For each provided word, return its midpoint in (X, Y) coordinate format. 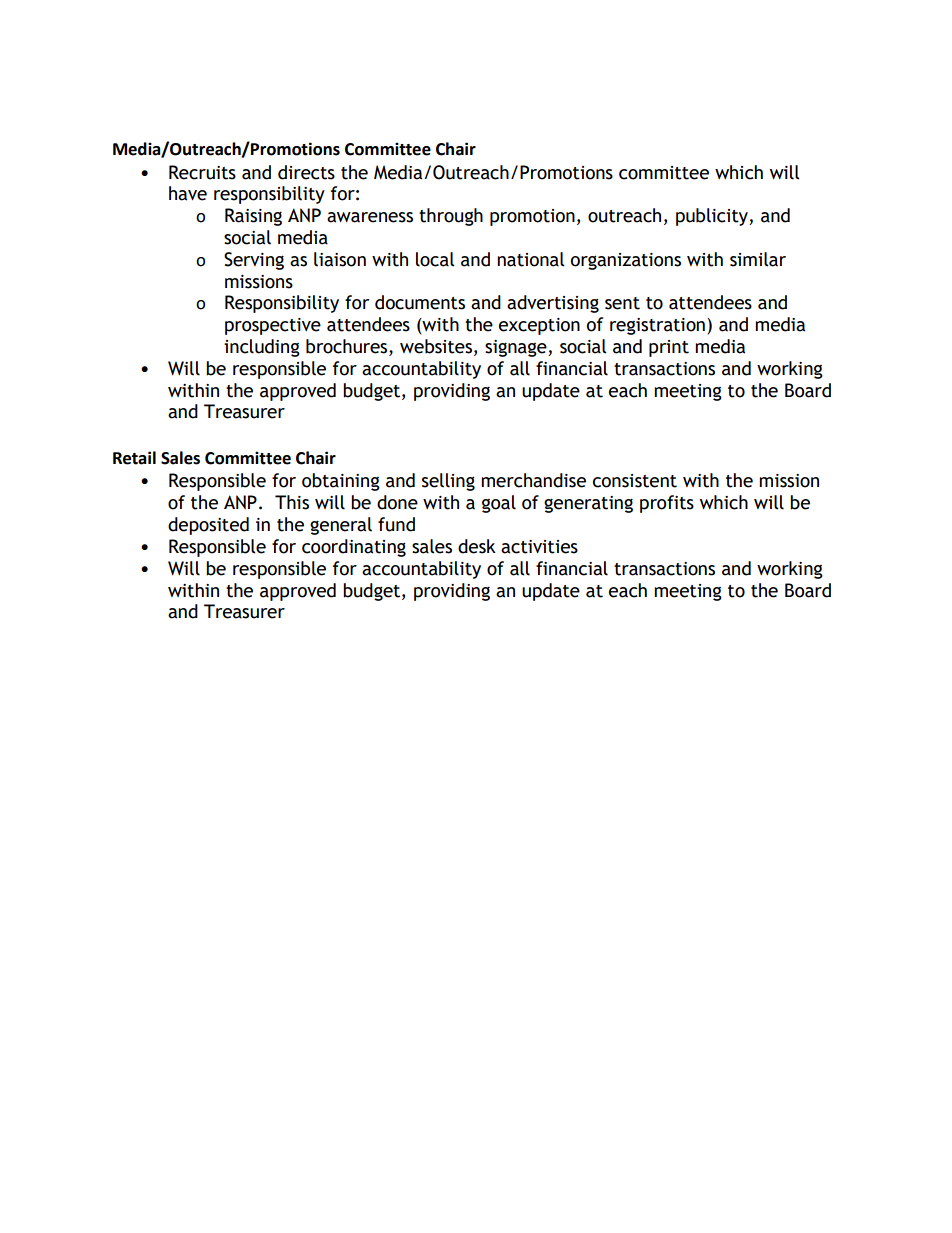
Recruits (202, 172)
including (262, 348)
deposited (208, 526)
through (451, 217)
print (669, 348)
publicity (713, 217)
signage (517, 348)
